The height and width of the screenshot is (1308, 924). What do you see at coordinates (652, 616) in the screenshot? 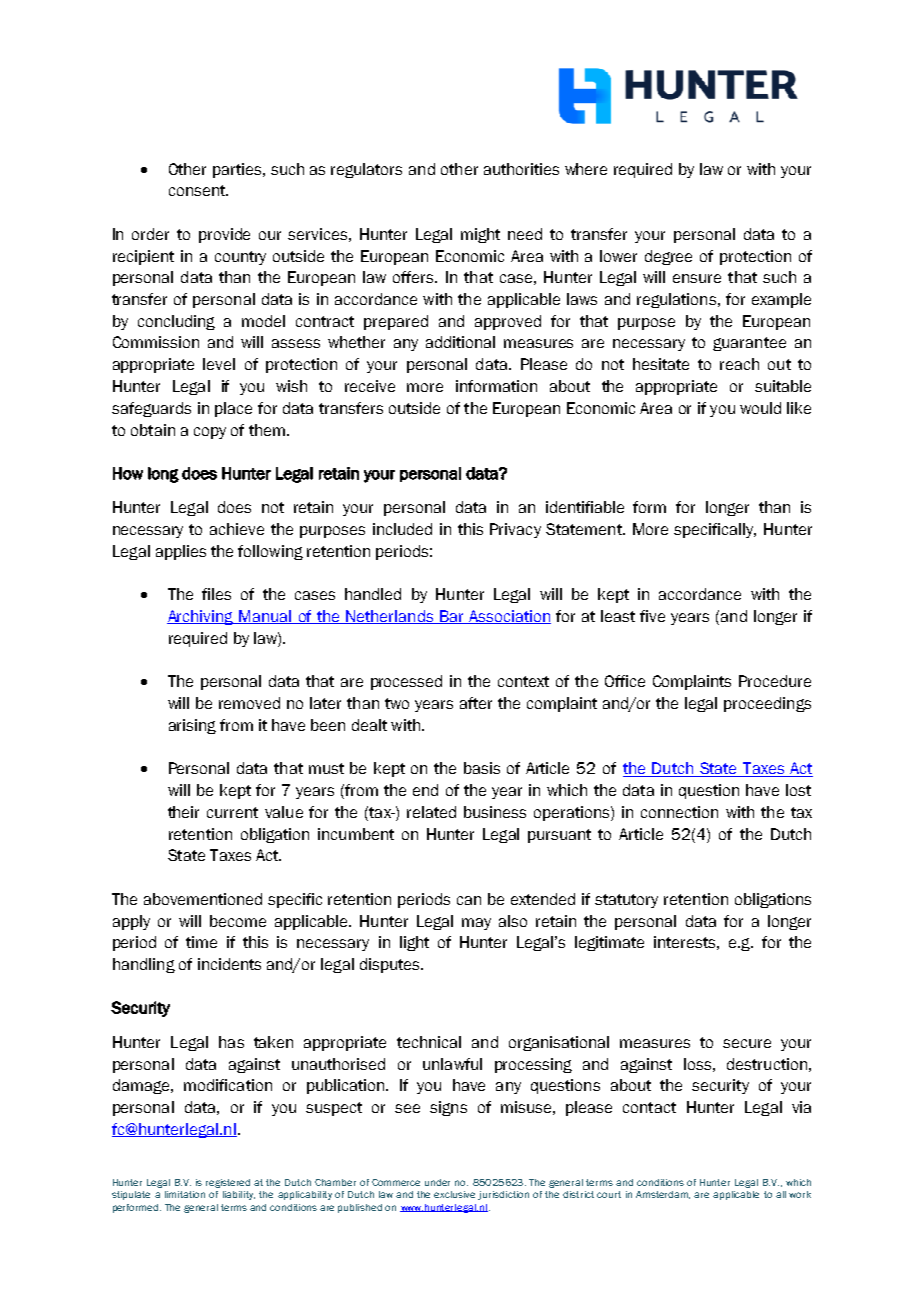
I see `five` at bounding box center [652, 616].
